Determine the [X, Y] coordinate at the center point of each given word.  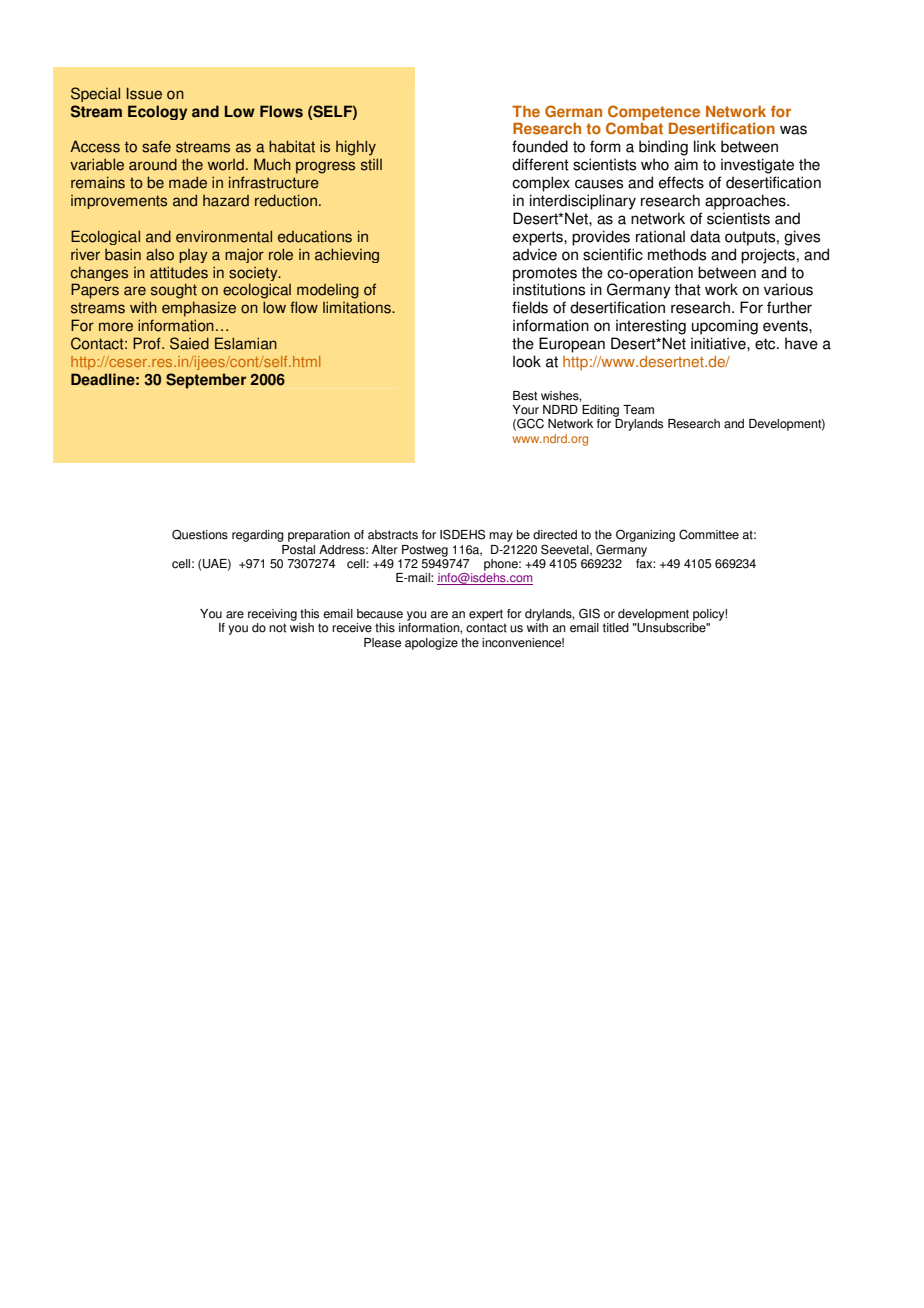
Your [525, 410]
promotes [545, 274]
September [206, 381]
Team [638, 410]
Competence [654, 113]
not [277, 628]
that [687, 289]
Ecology [157, 112]
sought [174, 291]
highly [356, 148]
